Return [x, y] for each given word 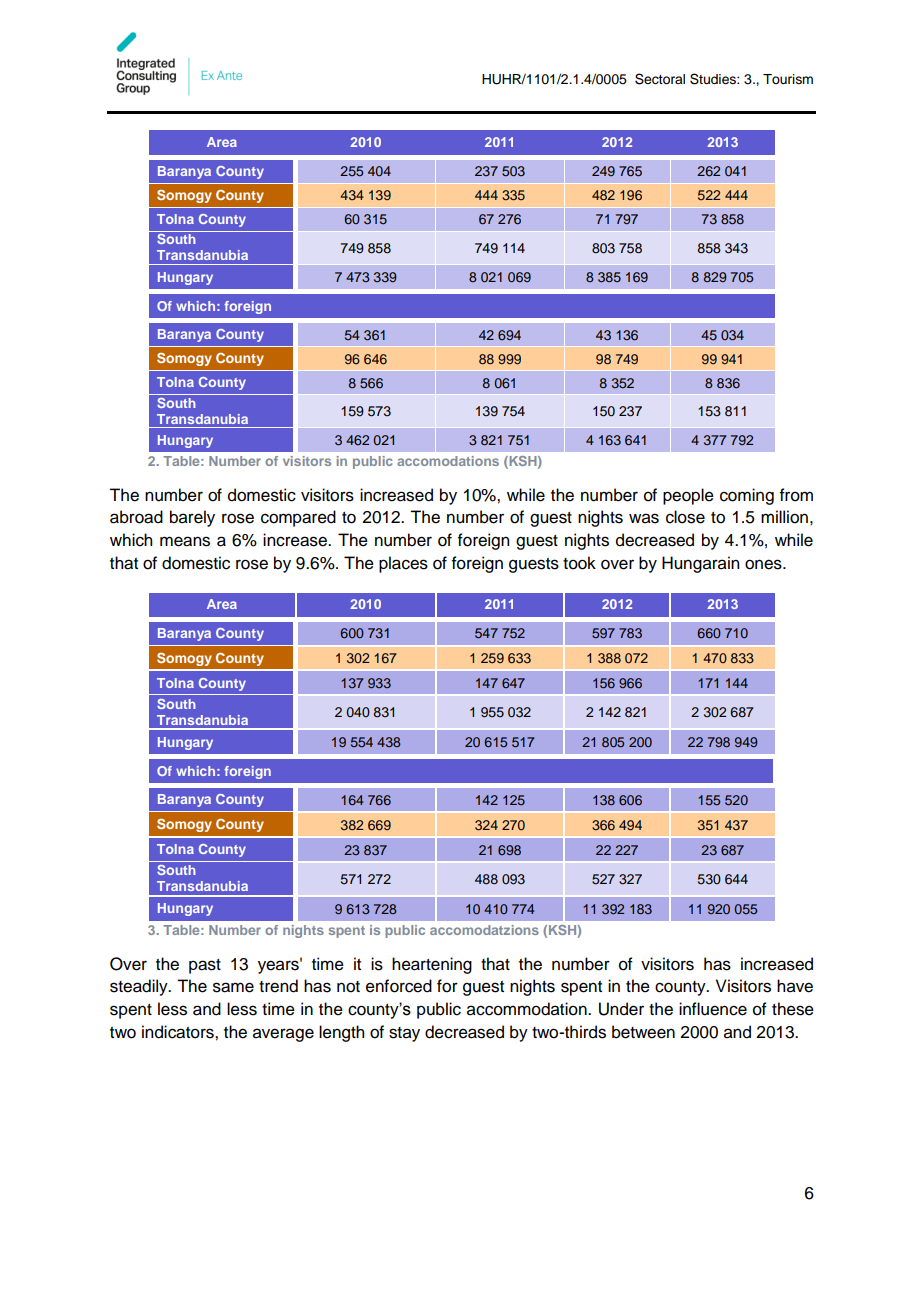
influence [713, 1009]
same [233, 987]
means [185, 541]
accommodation [528, 1009]
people [688, 496]
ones [764, 564]
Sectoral [660, 79]
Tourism [788, 79]
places [403, 564]
